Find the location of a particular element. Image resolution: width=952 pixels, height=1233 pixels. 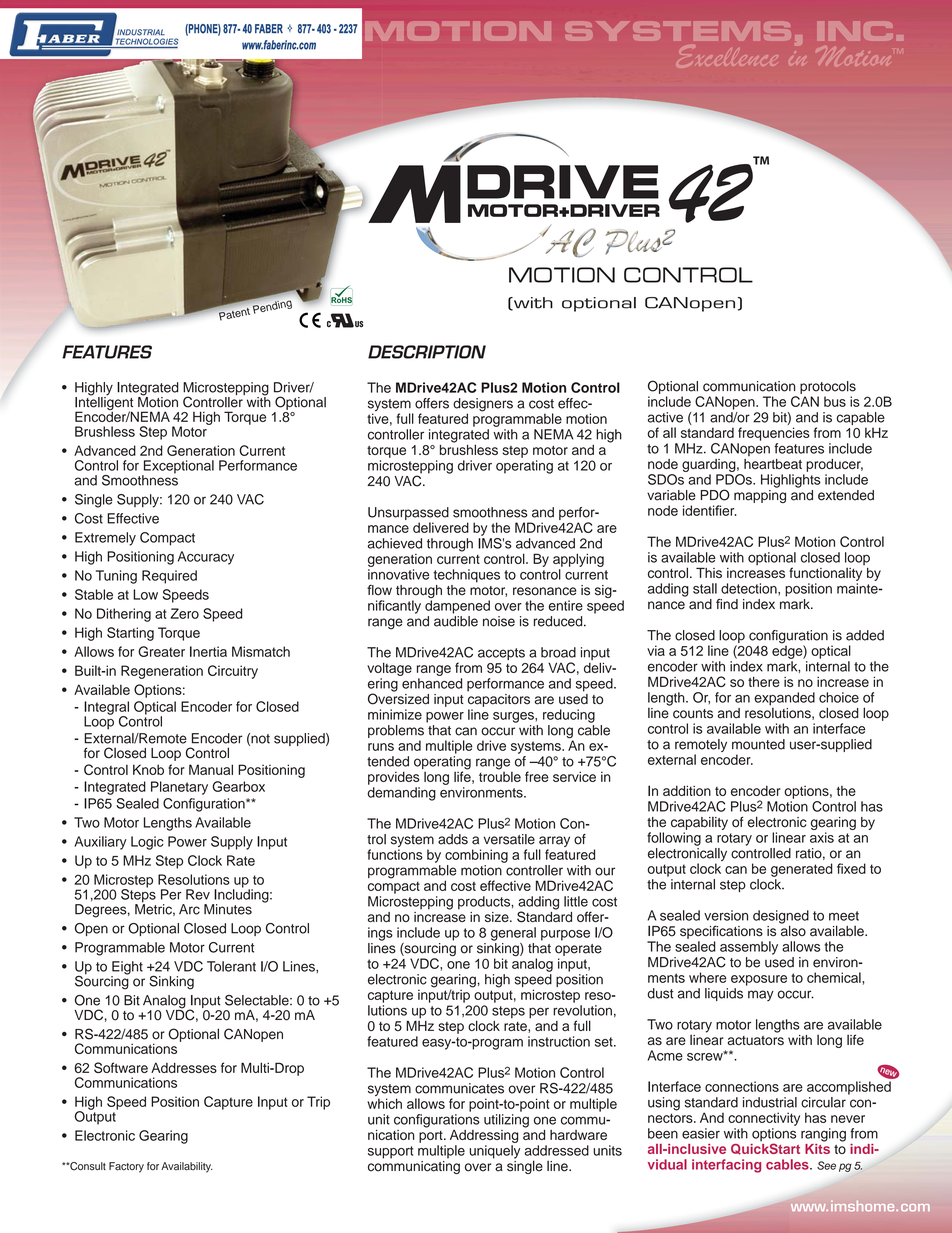

Availability is located at coordinates (187, 1167).
